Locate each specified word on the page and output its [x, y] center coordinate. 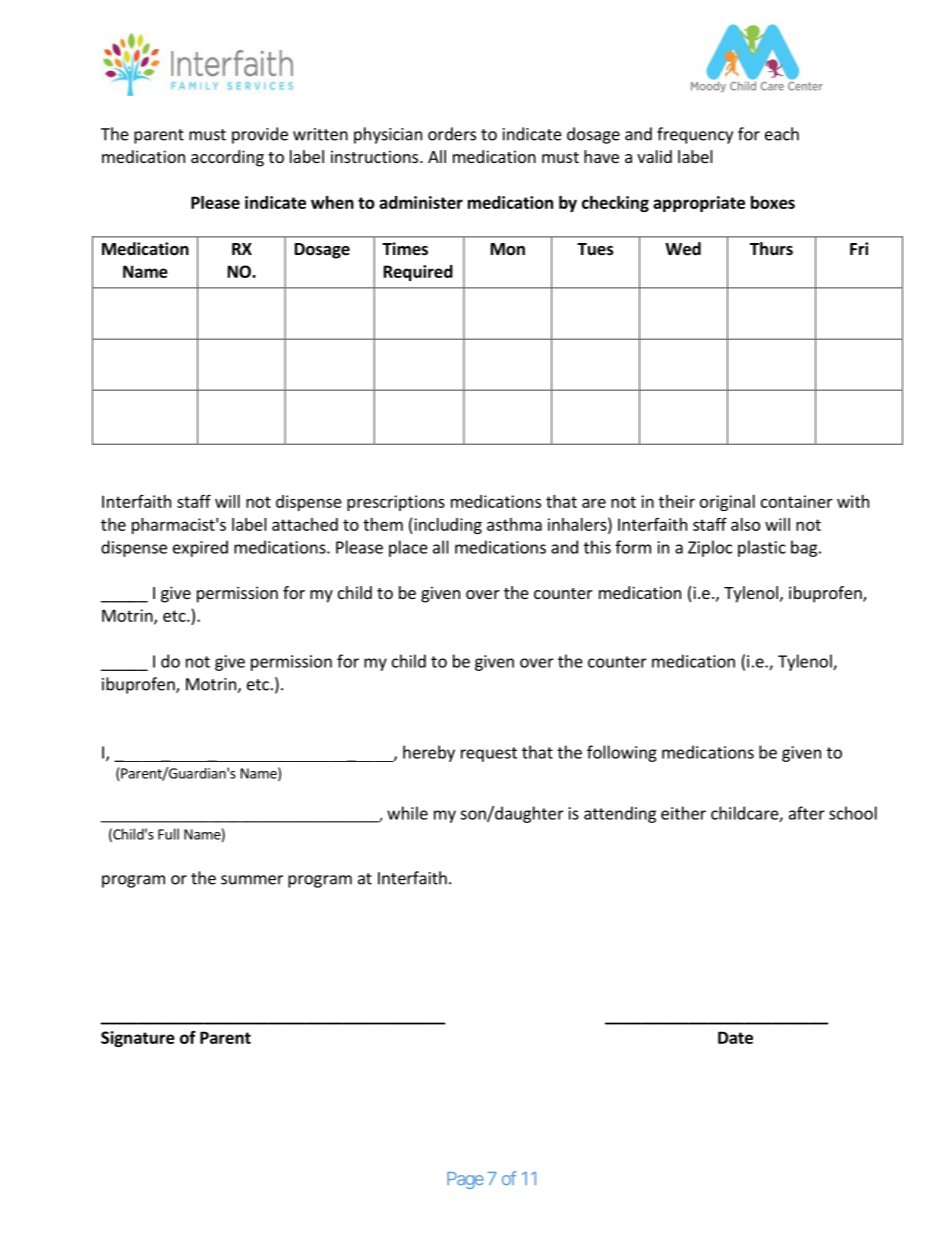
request [489, 754]
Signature [138, 1039]
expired [200, 548]
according [227, 158]
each [782, 134]
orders [452, 134]
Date [735, 1037]
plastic [762, 548]
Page [465, 1180]
